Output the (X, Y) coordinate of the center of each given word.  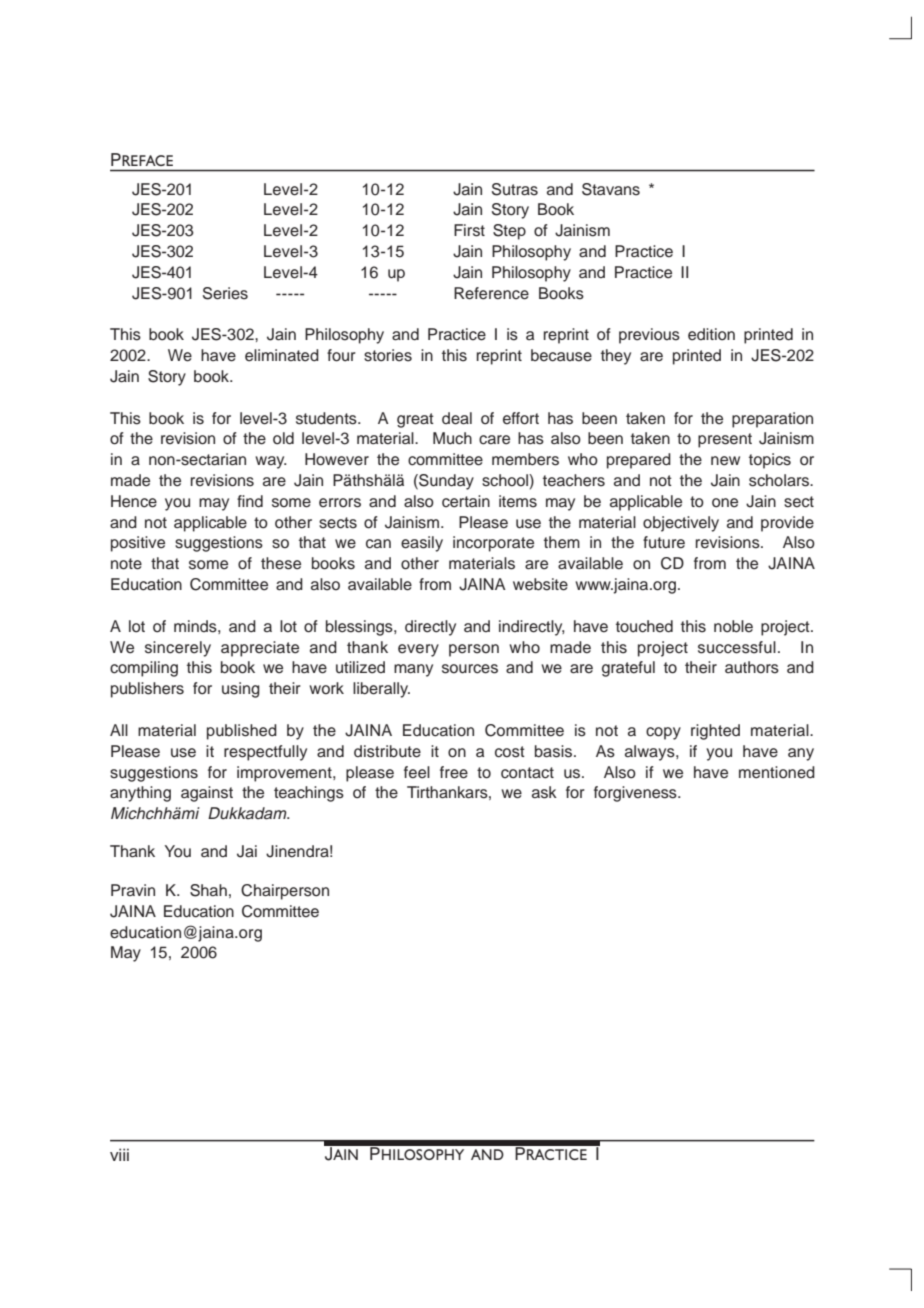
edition (711, 334)
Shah (208, 890)
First (469, 230)
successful (737, 647)
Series (225, 293)
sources (470, 669)
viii (119, 1154)
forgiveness (636, 794)
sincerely (178, 649)
